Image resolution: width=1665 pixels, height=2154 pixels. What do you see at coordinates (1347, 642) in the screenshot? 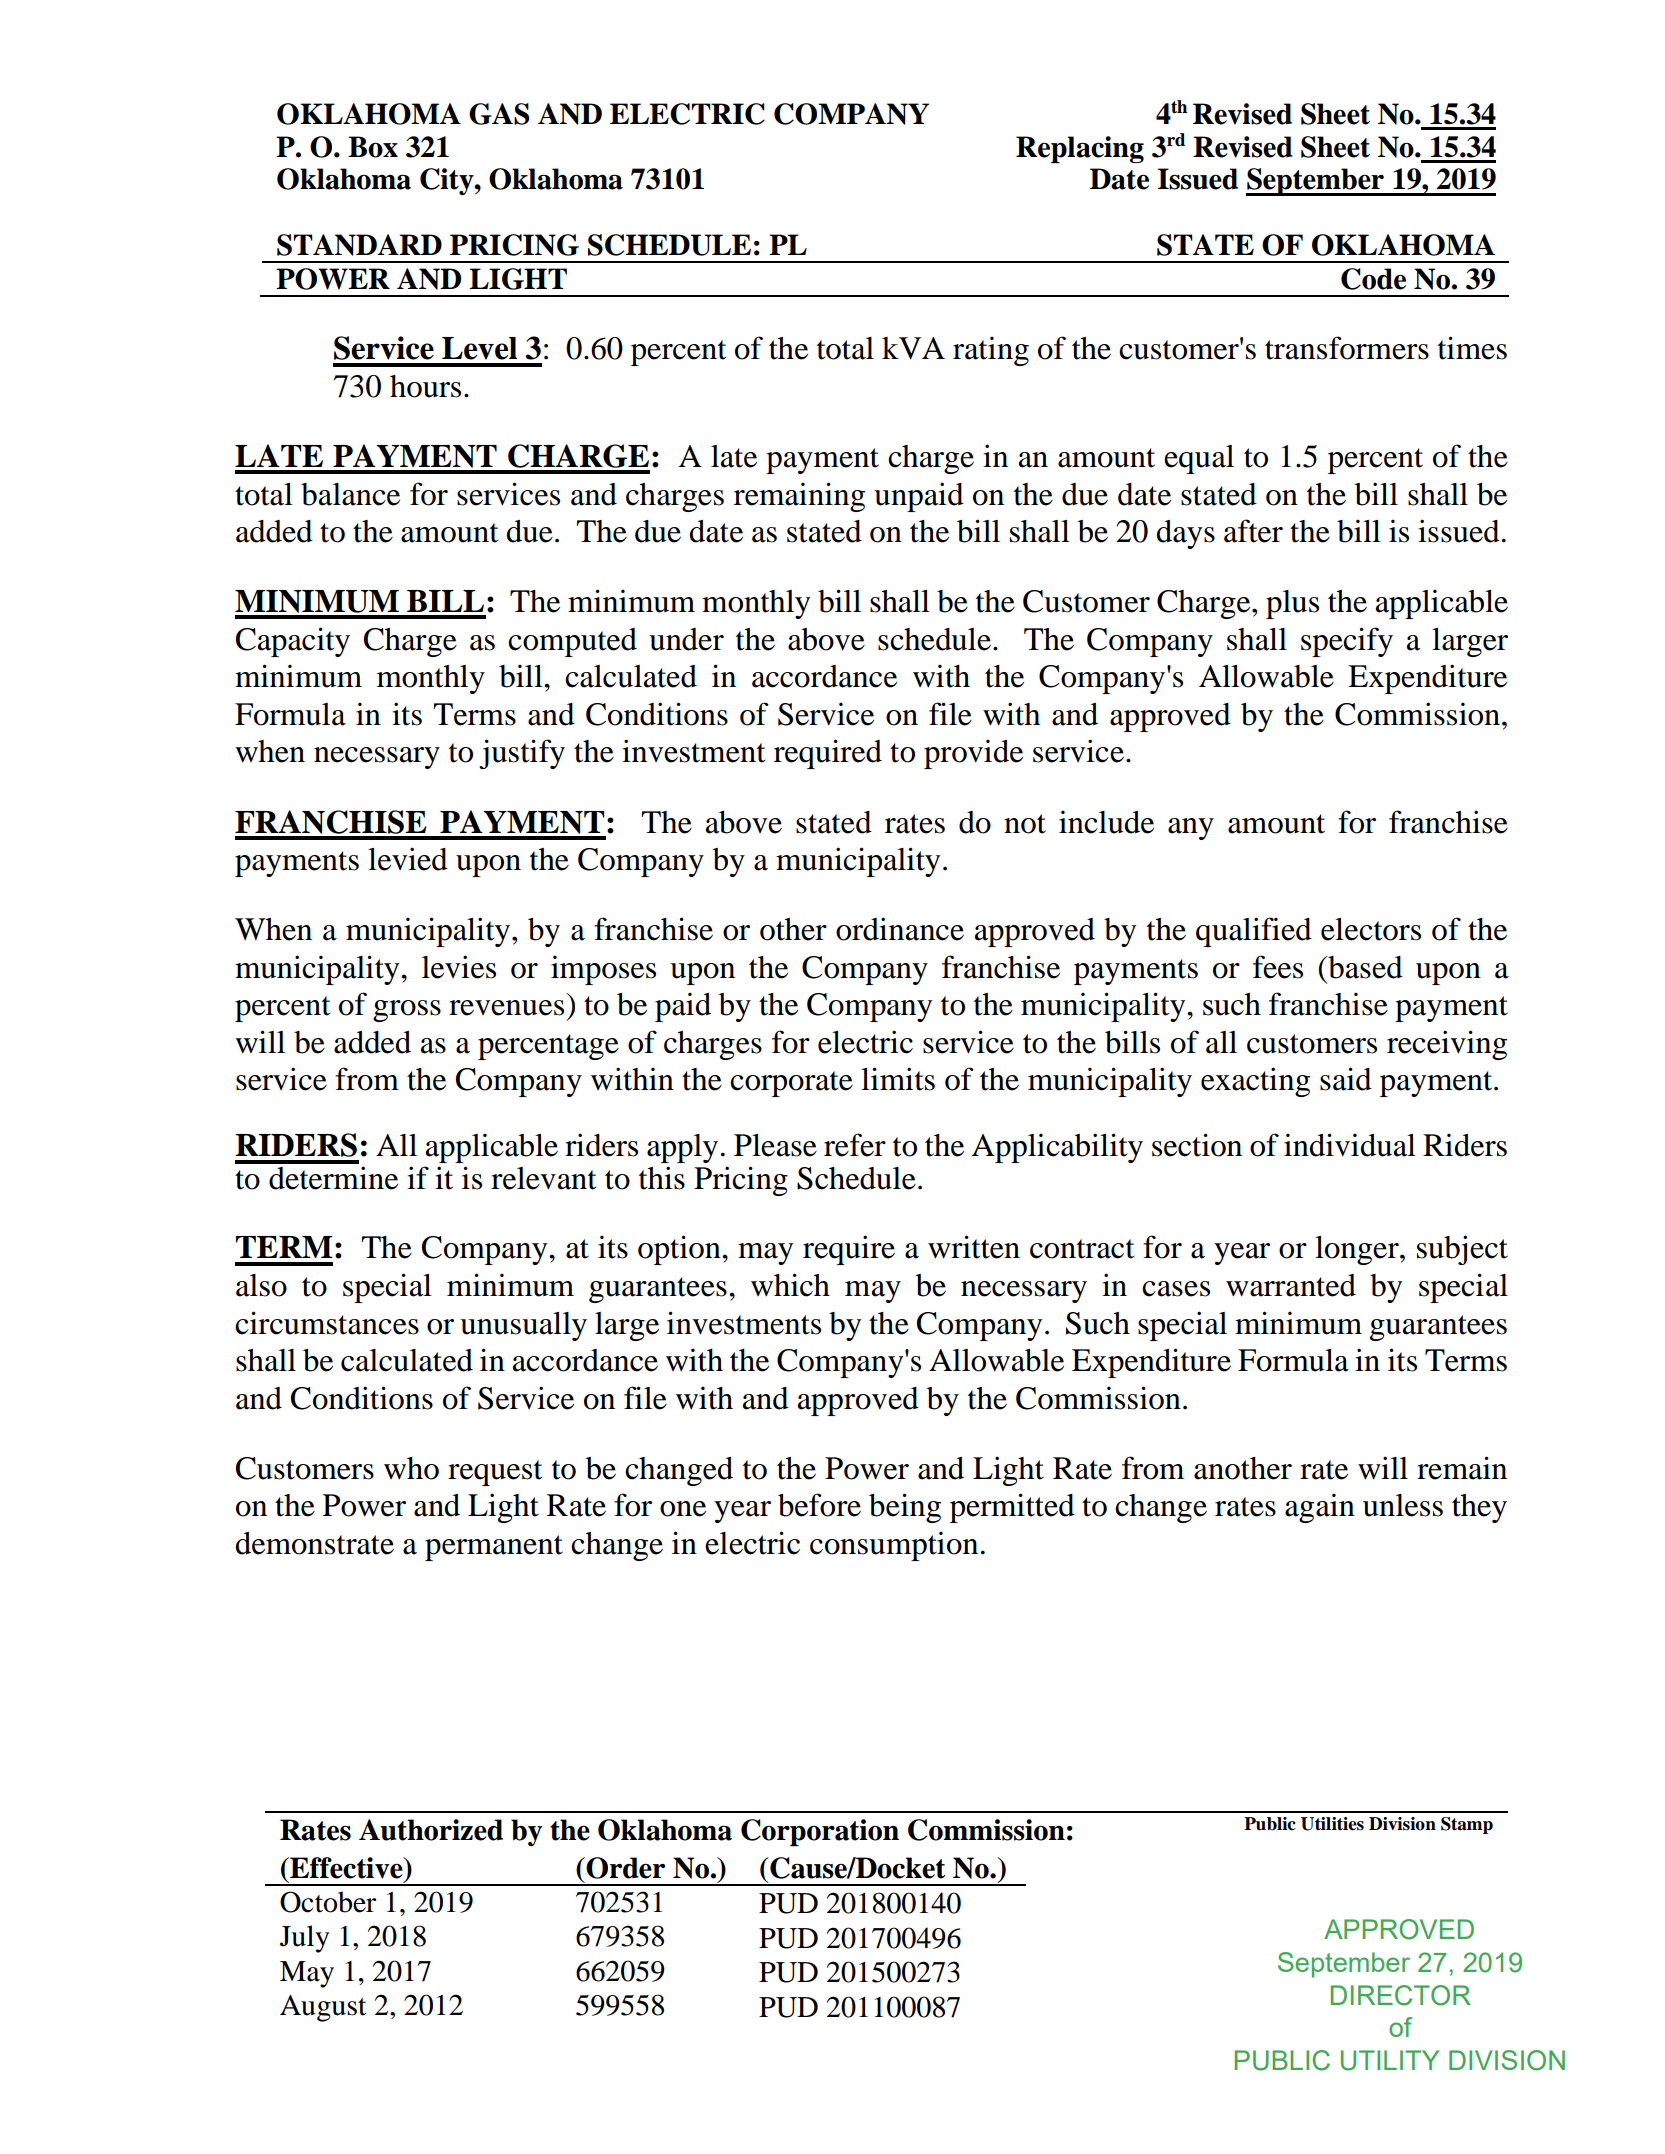
I see `specify` at bounding box center [1347, 642].
